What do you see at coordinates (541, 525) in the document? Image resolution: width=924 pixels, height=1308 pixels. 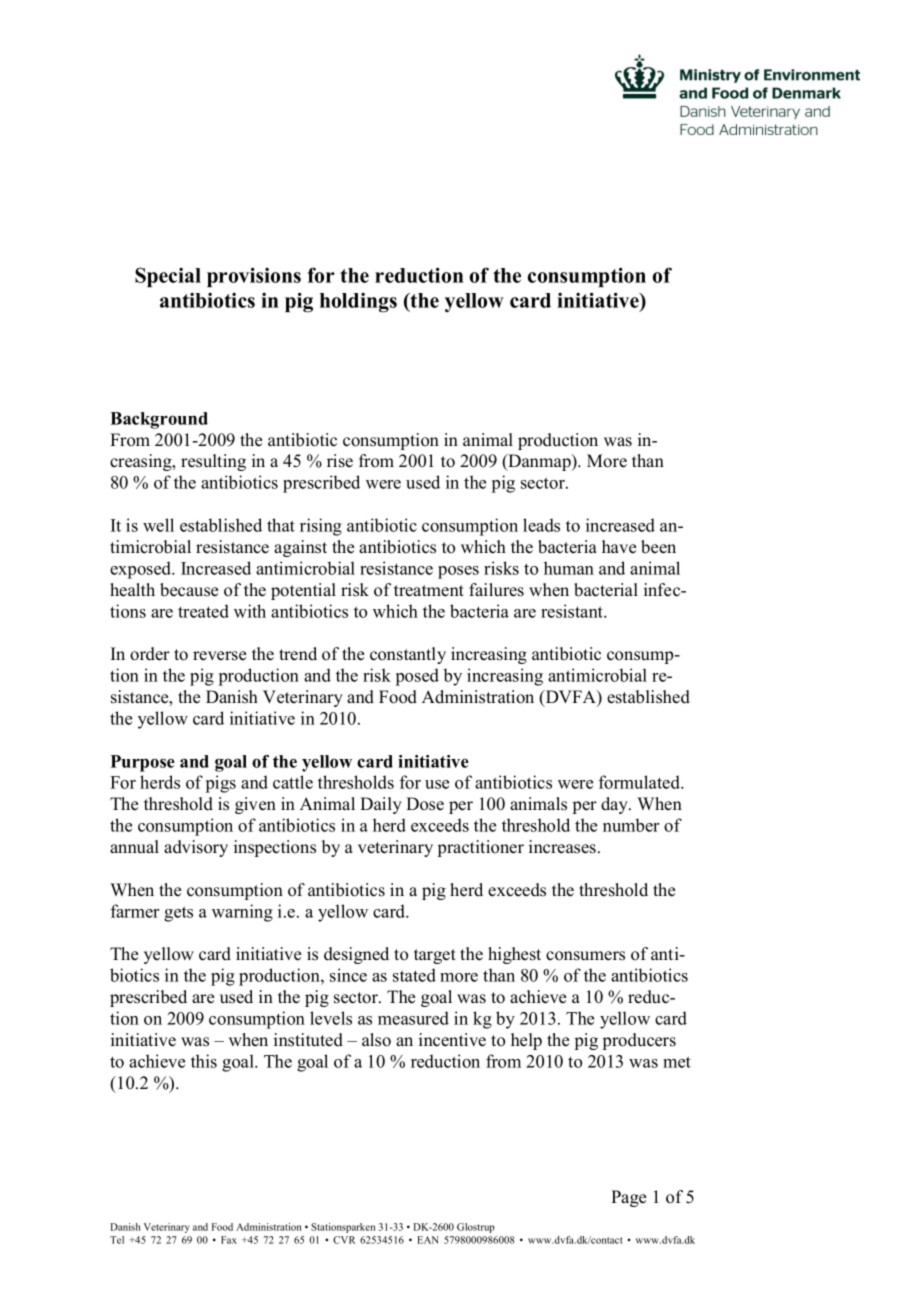 I see `leads` at bounding box center [541, 525].
